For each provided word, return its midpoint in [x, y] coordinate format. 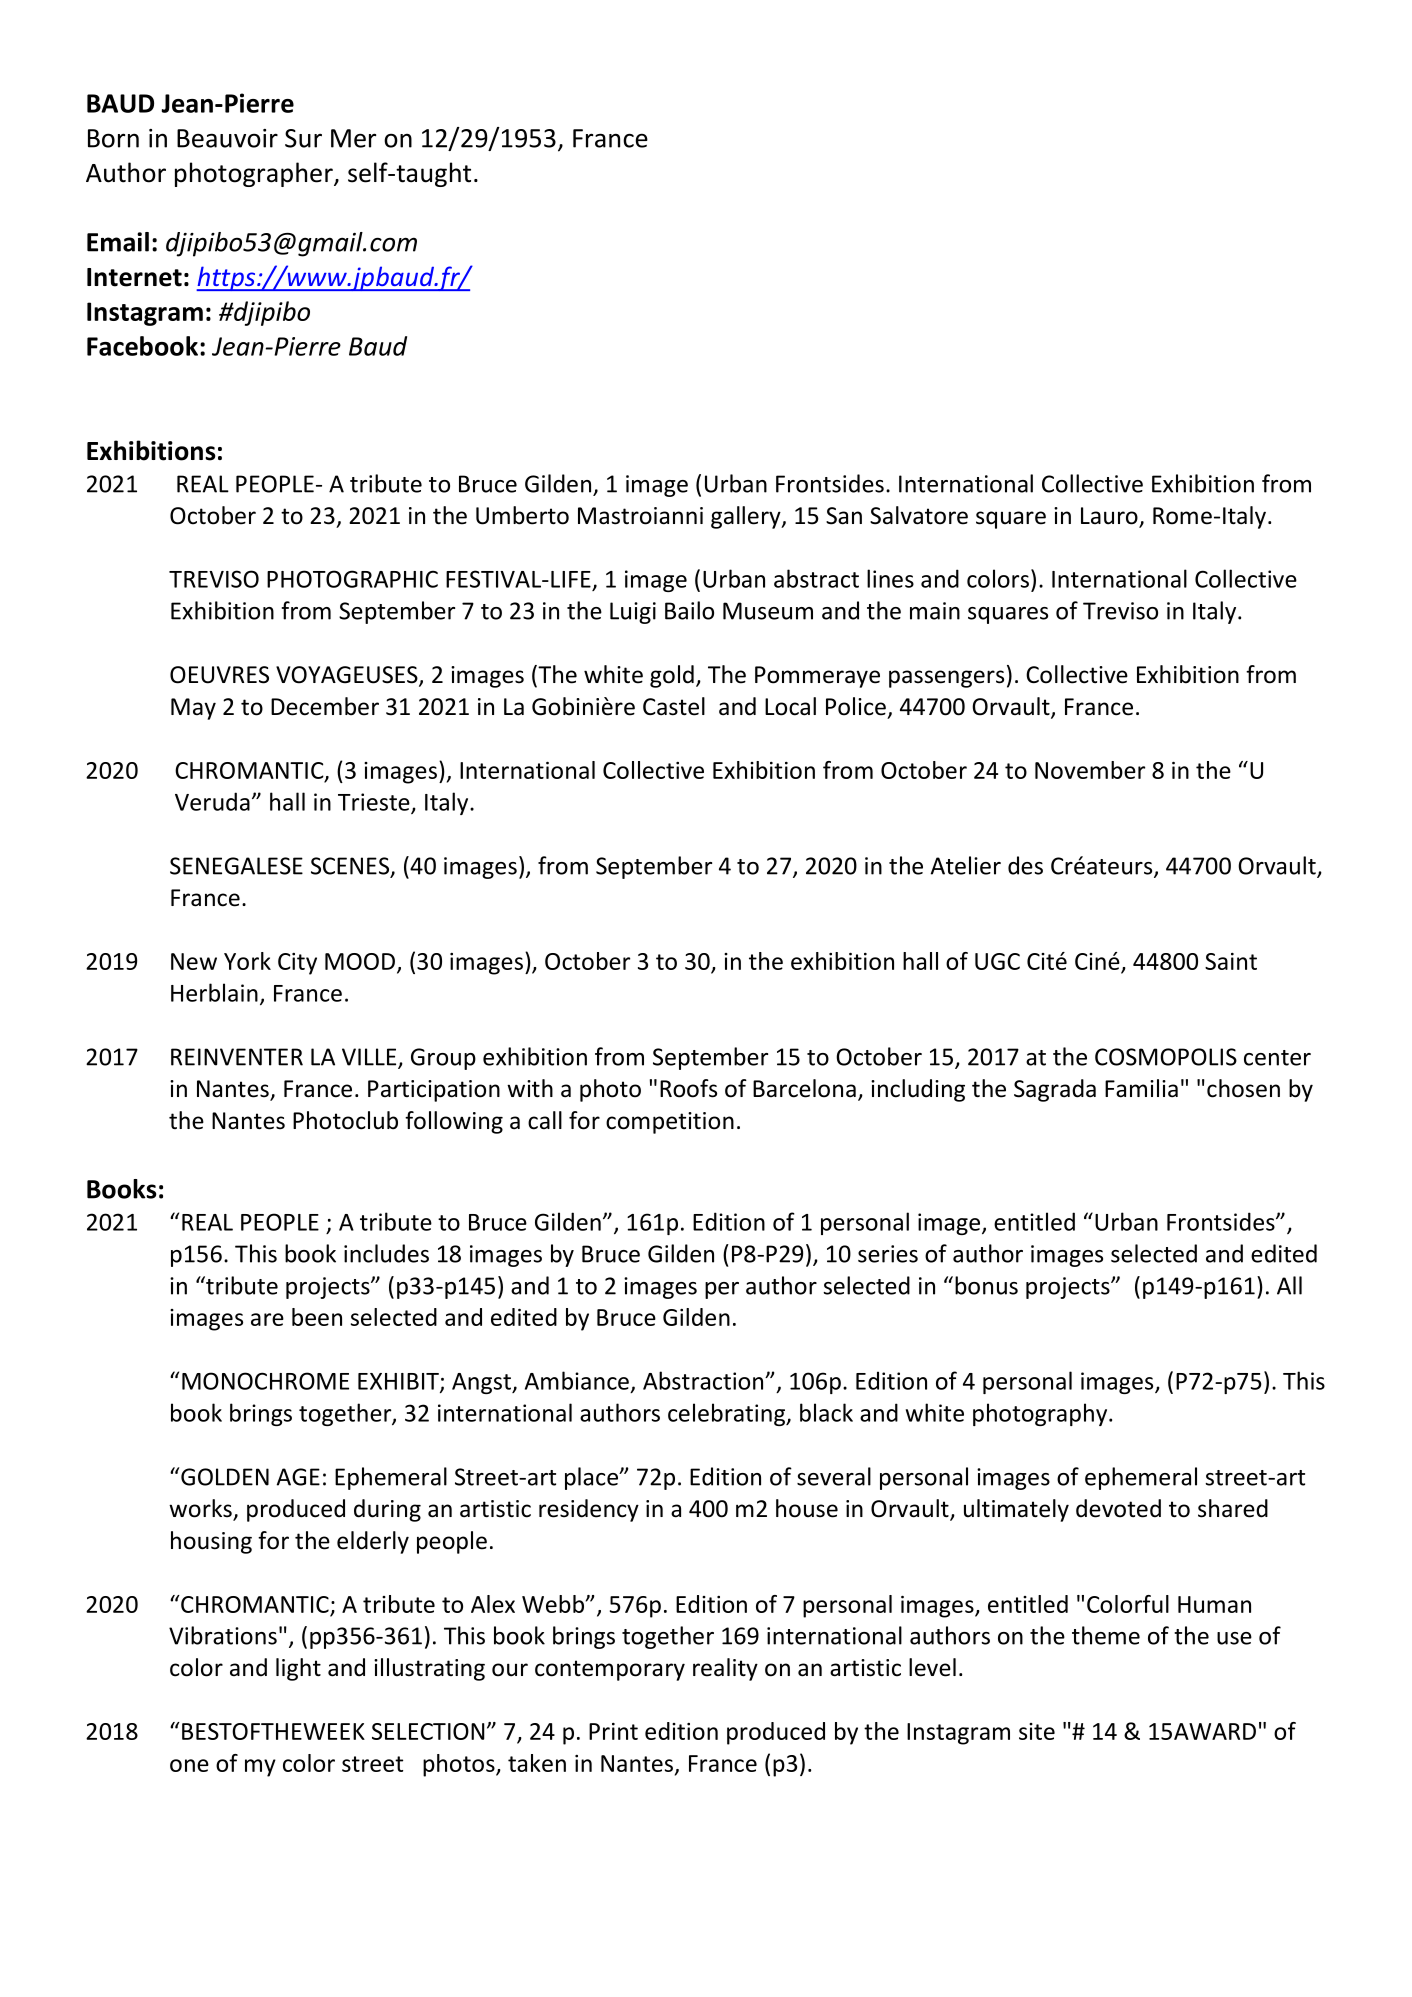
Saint [1231, 961]
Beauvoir [227, 138]
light [298, 1669]
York [247, 961]
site [1037, 1731]
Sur [303, 138]
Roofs [688, 1088]
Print [613, 1731]
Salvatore [919, 515]
